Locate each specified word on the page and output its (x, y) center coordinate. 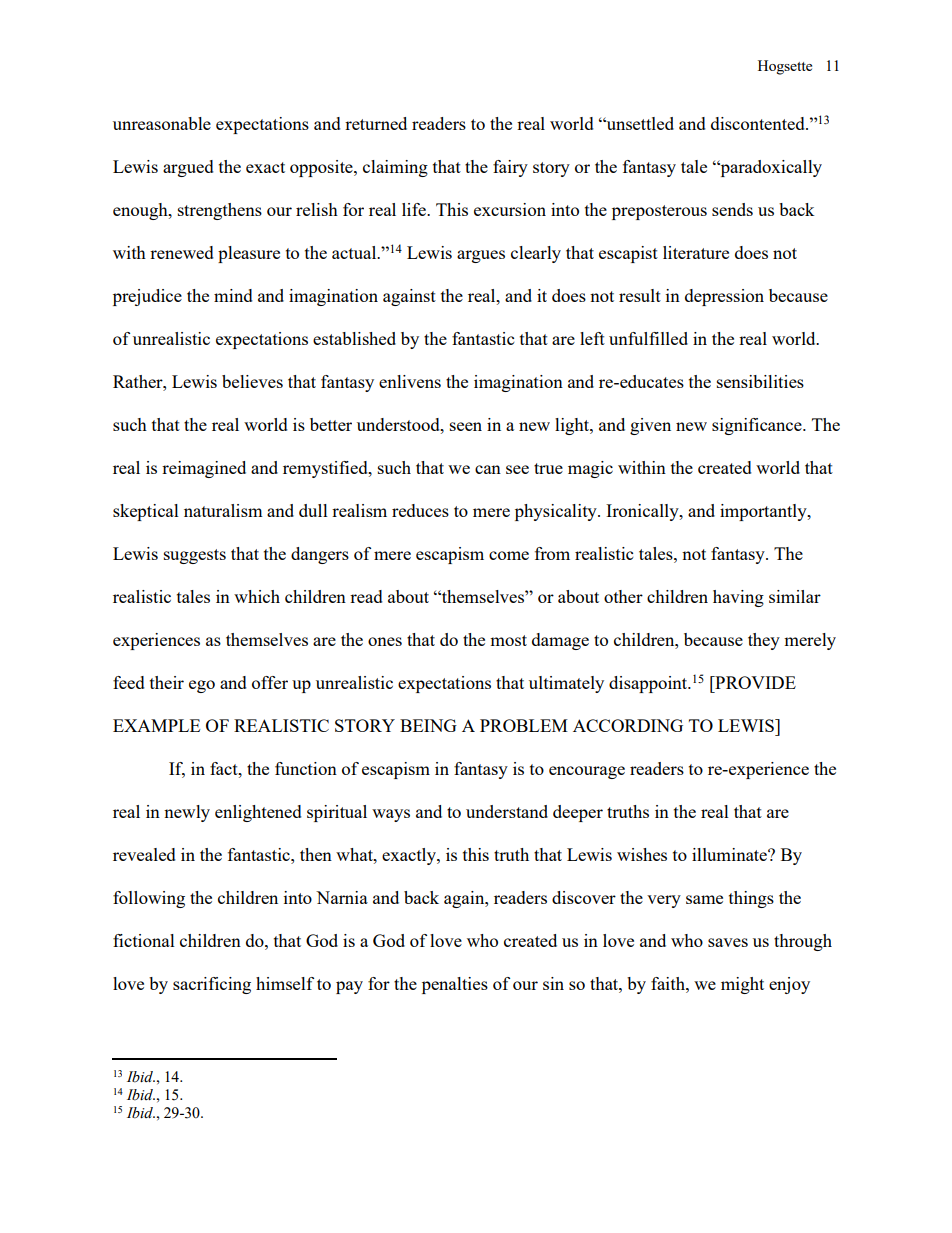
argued (188, 168)
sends (732, 209)
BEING (428, 725)
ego (202, 686)
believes (252, 381)
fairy (510, 168)
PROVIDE (754, 682)
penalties (455, 985)
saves (728, 942)
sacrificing (212, 985)
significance (758, 426)
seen (466, 426)
